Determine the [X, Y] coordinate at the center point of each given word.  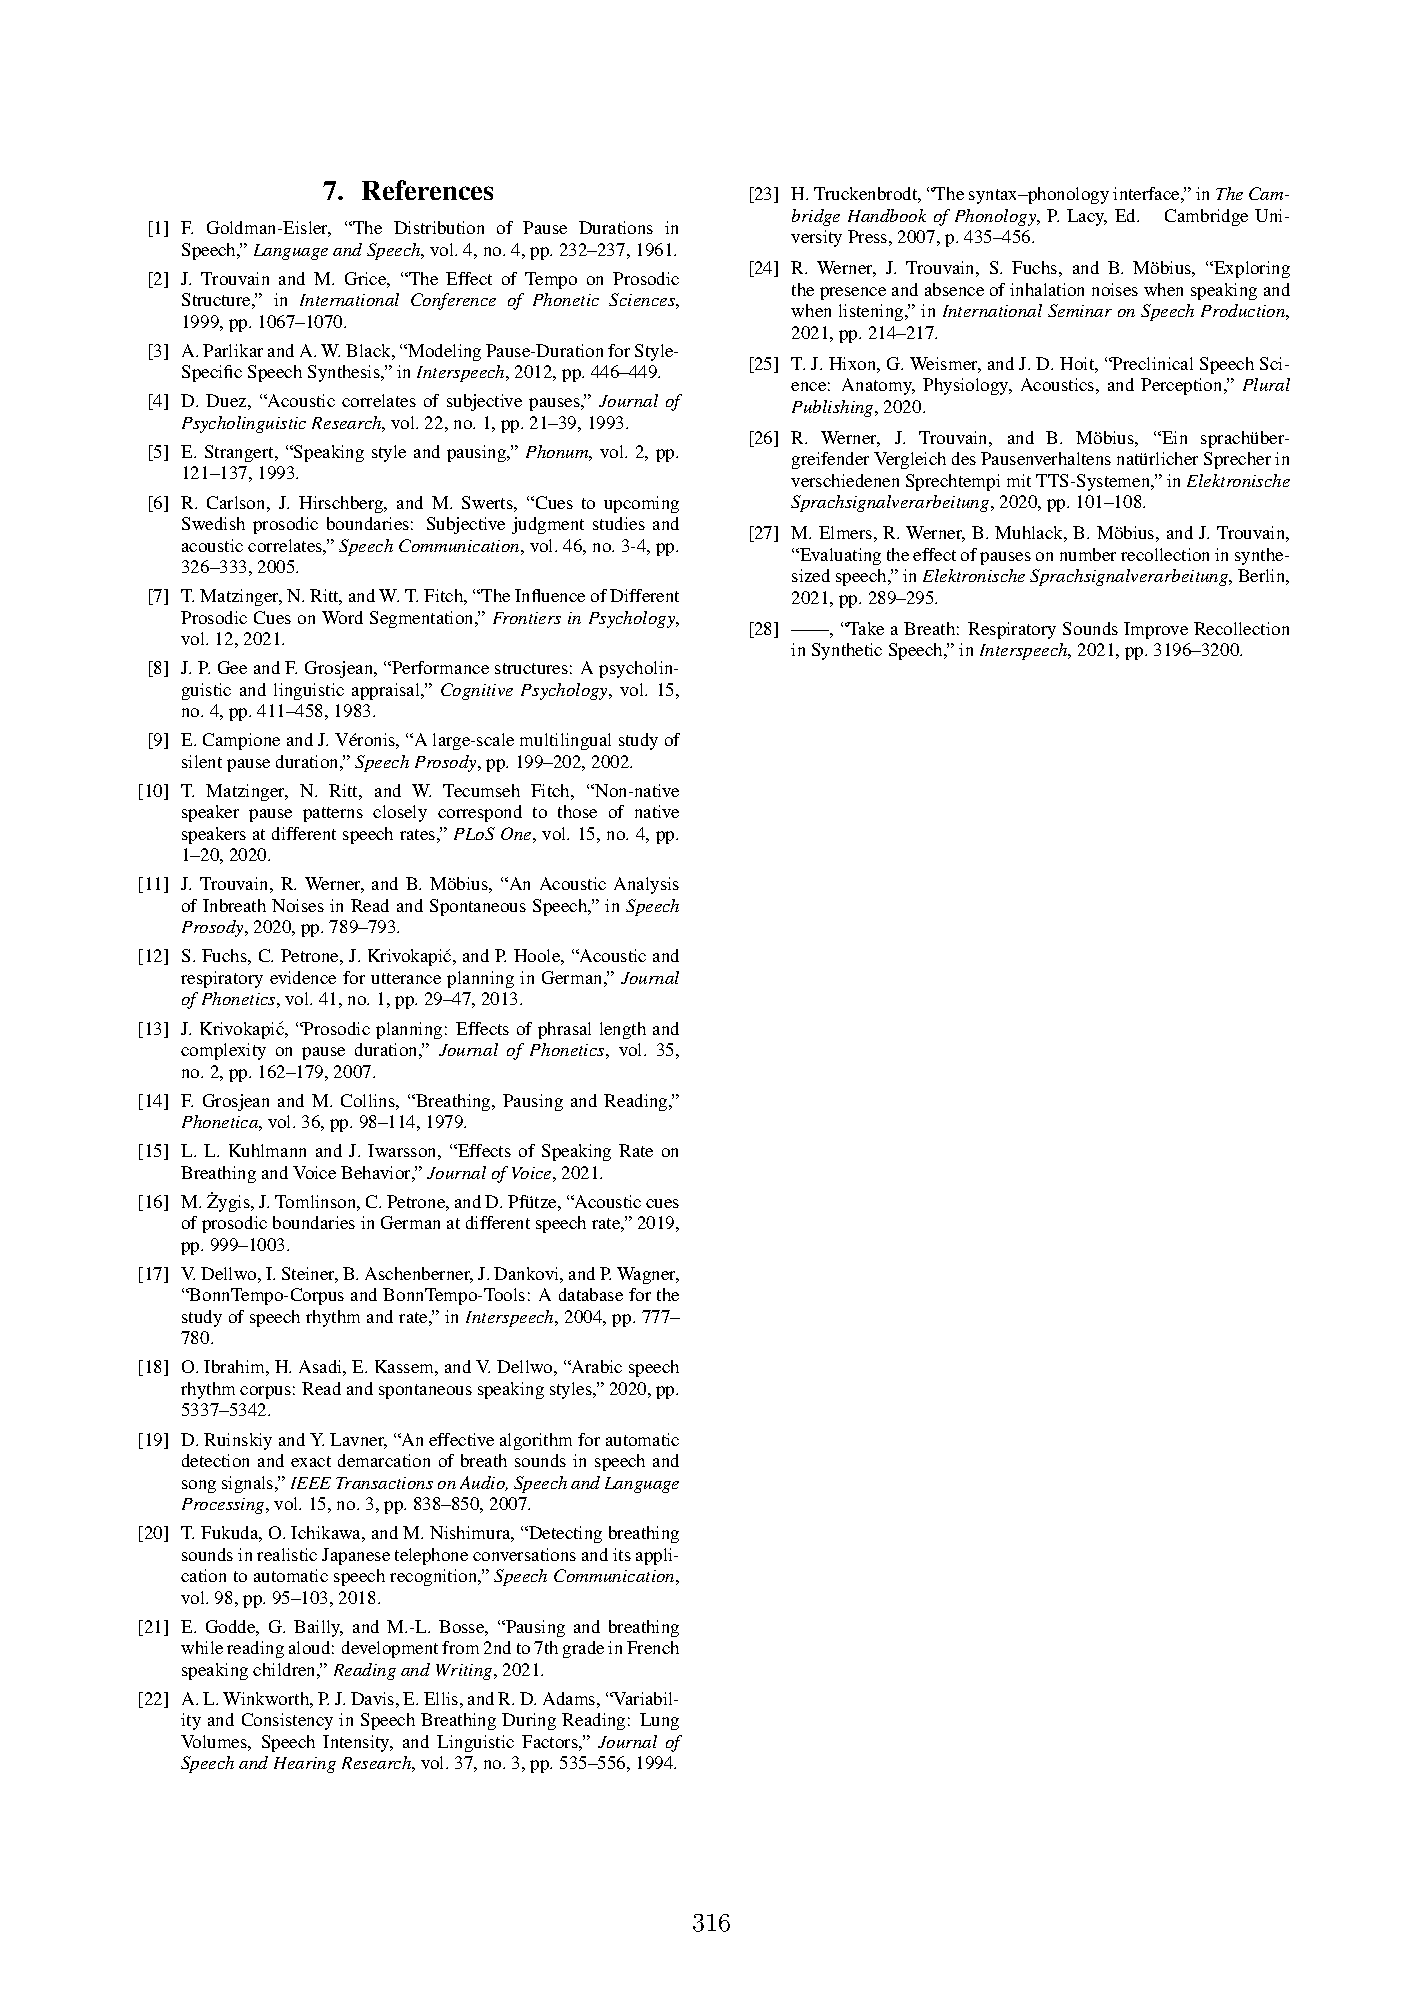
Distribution [439, 227]
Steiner [310, 1275]
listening [872, 312]
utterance [406, 978]
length [623, 1030]
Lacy [1087, 217]
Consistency [287, 1721]
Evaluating [839, 556]
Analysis [646, 885]
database [591, 1294]
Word [342, 617]
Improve [1156, 630]
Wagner [648, 1275]
